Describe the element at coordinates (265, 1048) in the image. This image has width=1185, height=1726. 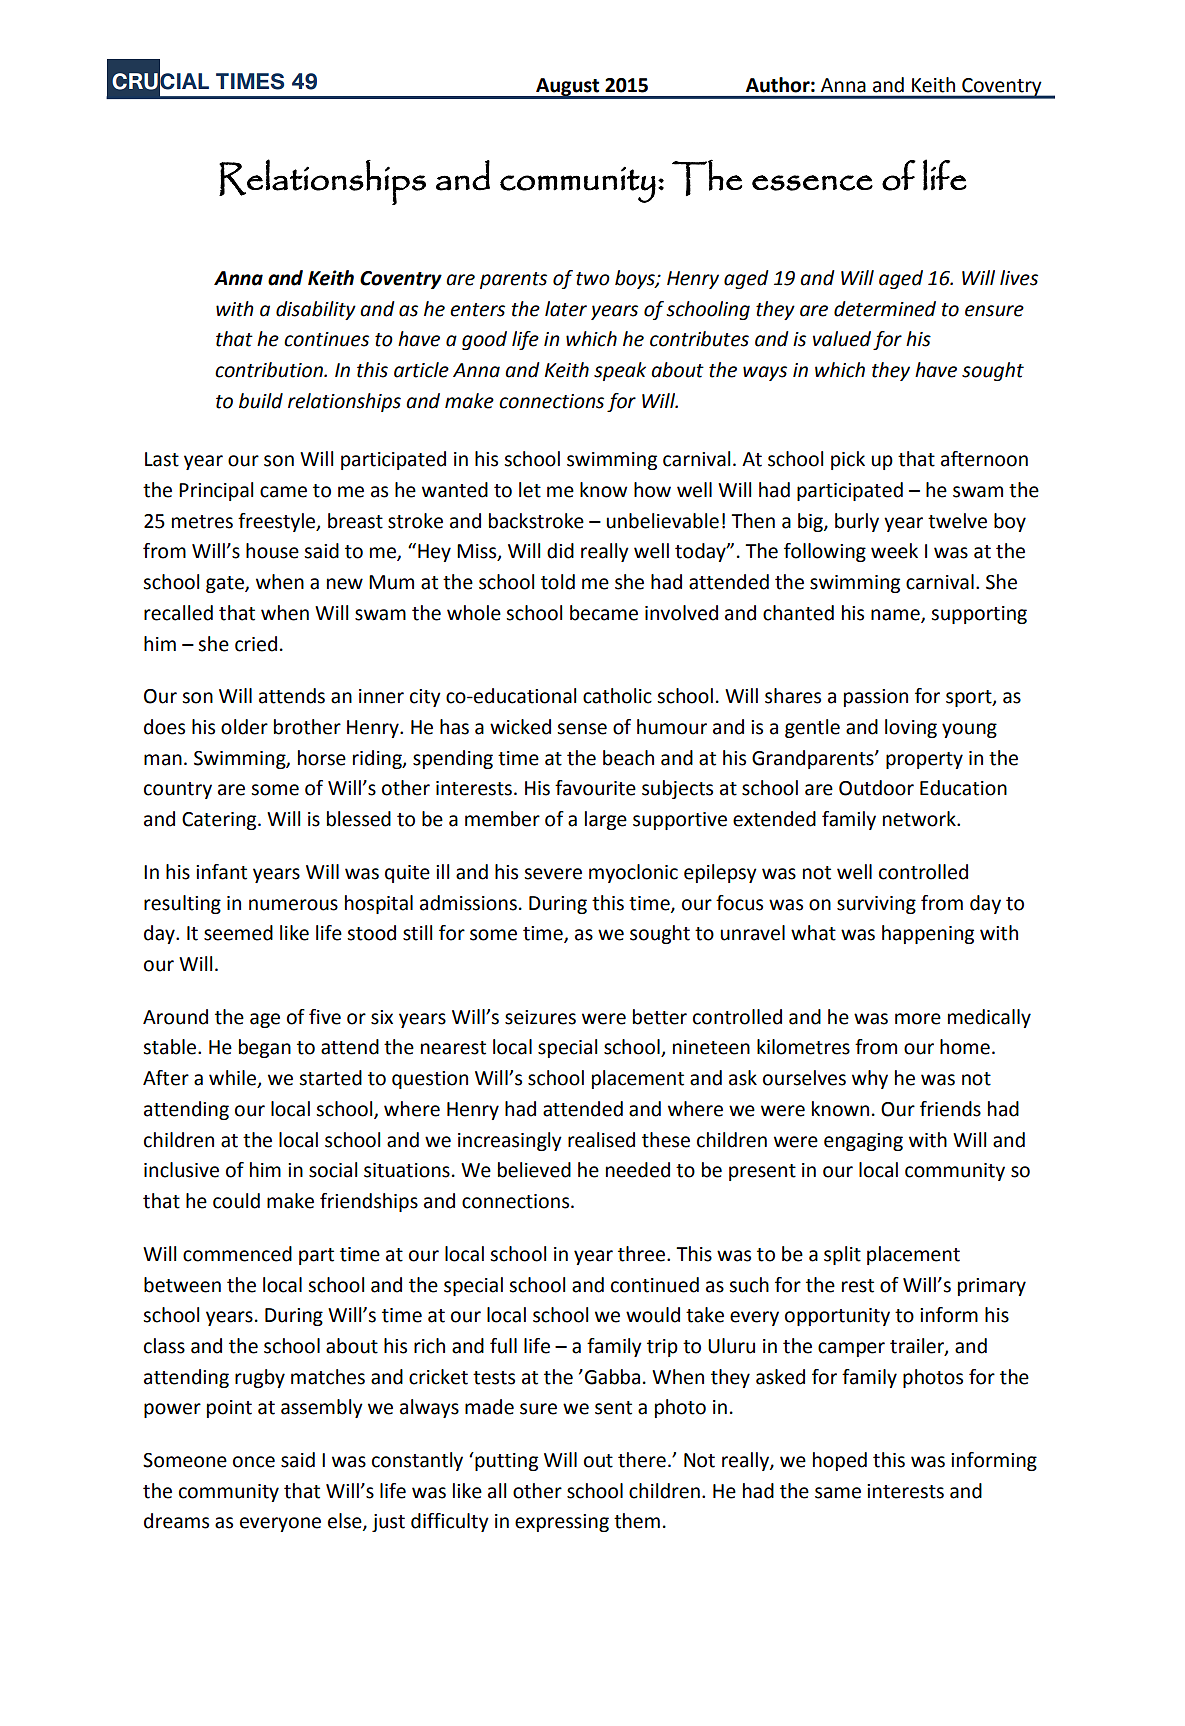
I see `began` at that location.
